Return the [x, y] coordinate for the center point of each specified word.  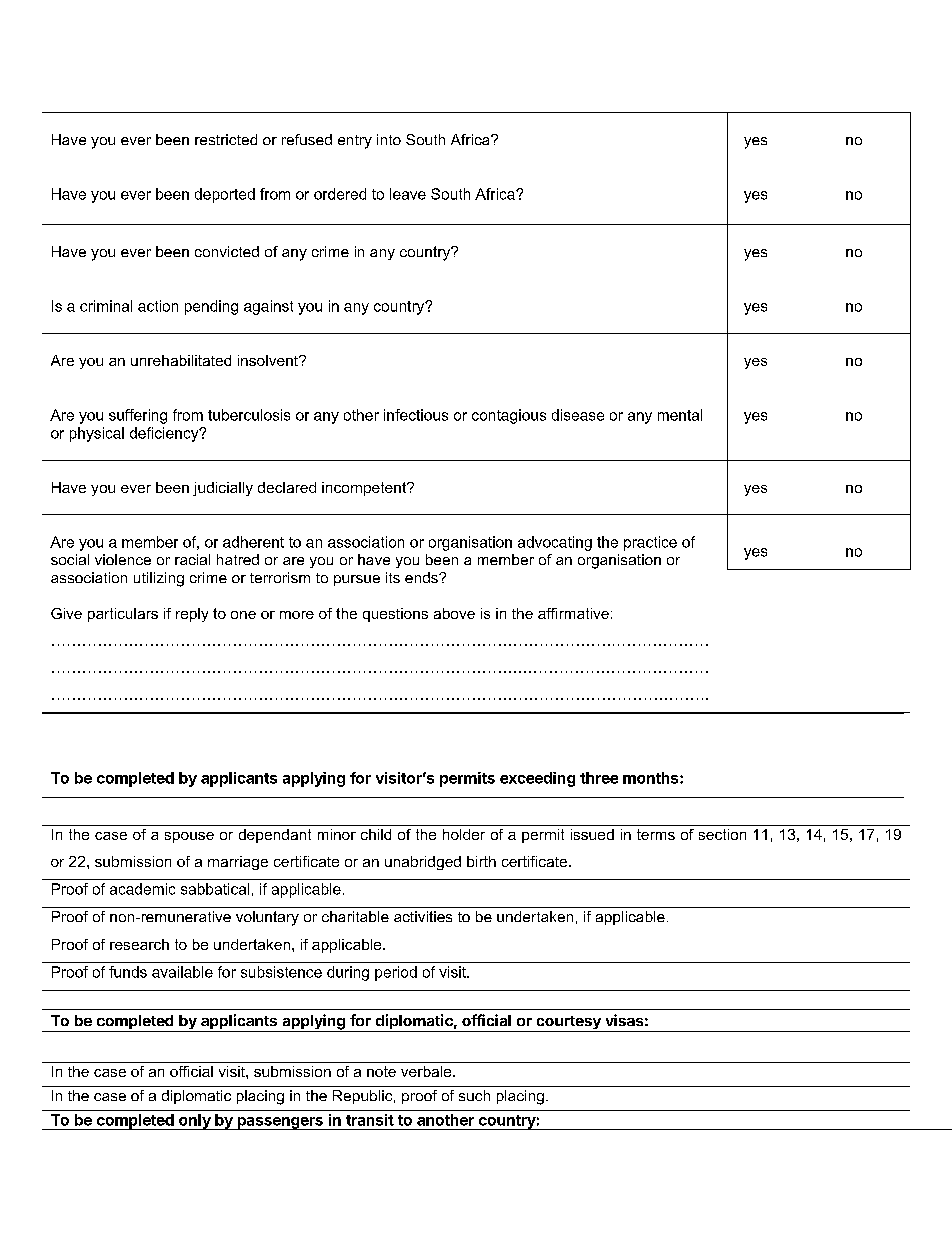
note [381, 1071]
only [195, 1122]
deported [225, 195]
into [389, 139]
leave [408, 194]
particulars [123, 615]
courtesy [568, 1024]
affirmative [573, 613]
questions [395, 615]
